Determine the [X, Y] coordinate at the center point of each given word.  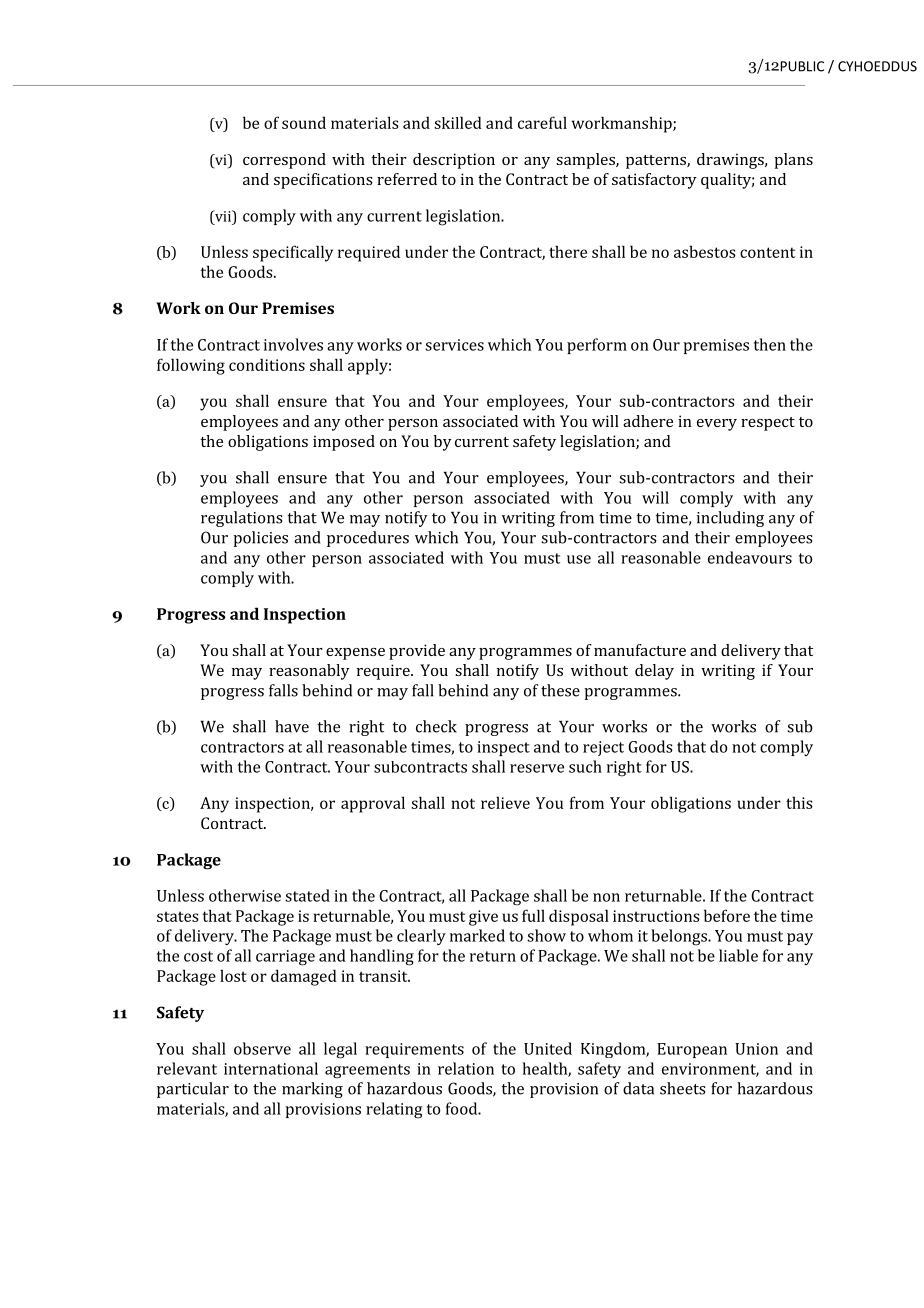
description [454, 161]
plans [793, 161]
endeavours [750, 557]
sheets [682, 1088]
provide [417, 652]
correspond [284, 161]
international [271, 1068]
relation [466, 1068]
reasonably [309, 672]
